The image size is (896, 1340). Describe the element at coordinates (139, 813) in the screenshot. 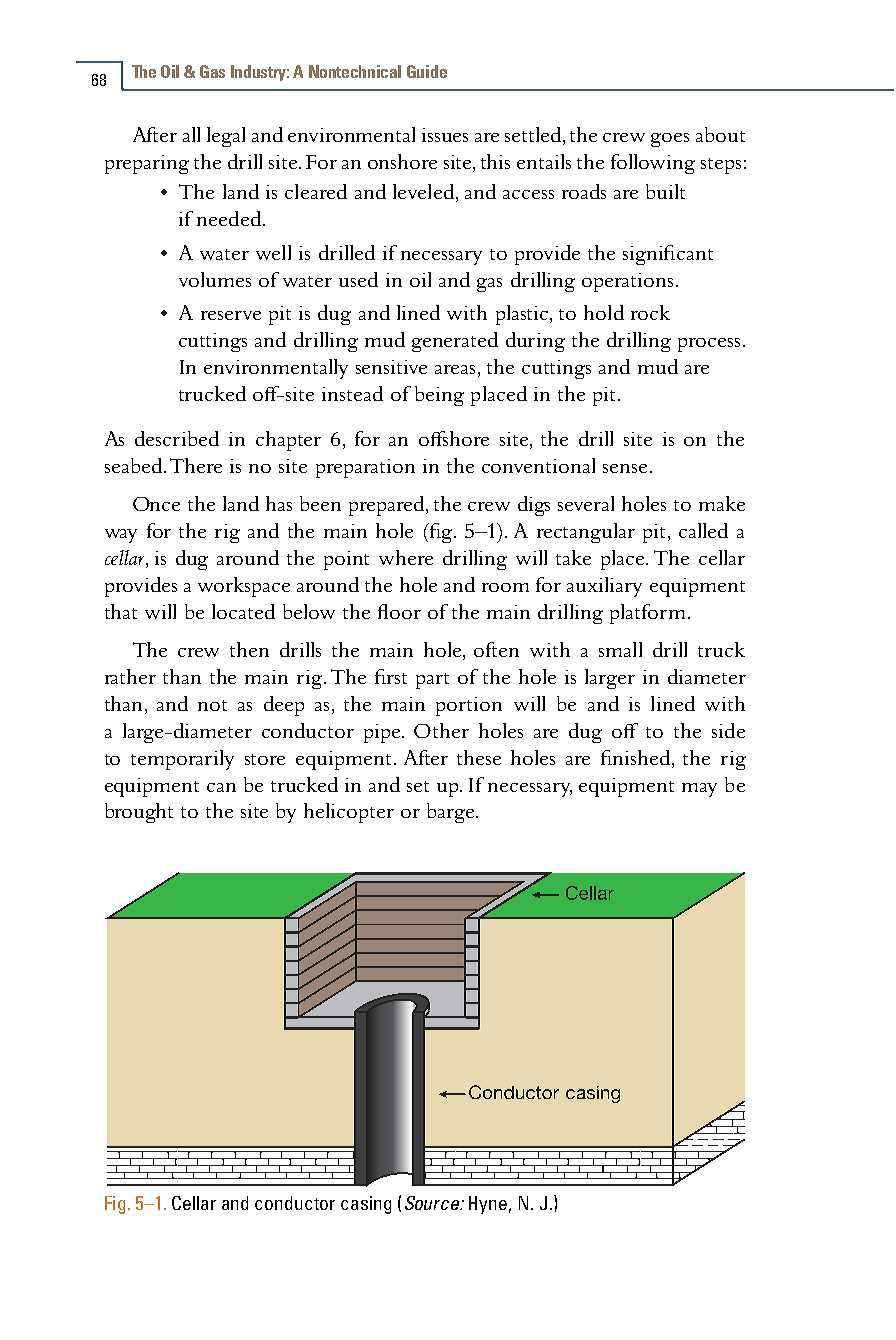

I see `brought` at that location.
